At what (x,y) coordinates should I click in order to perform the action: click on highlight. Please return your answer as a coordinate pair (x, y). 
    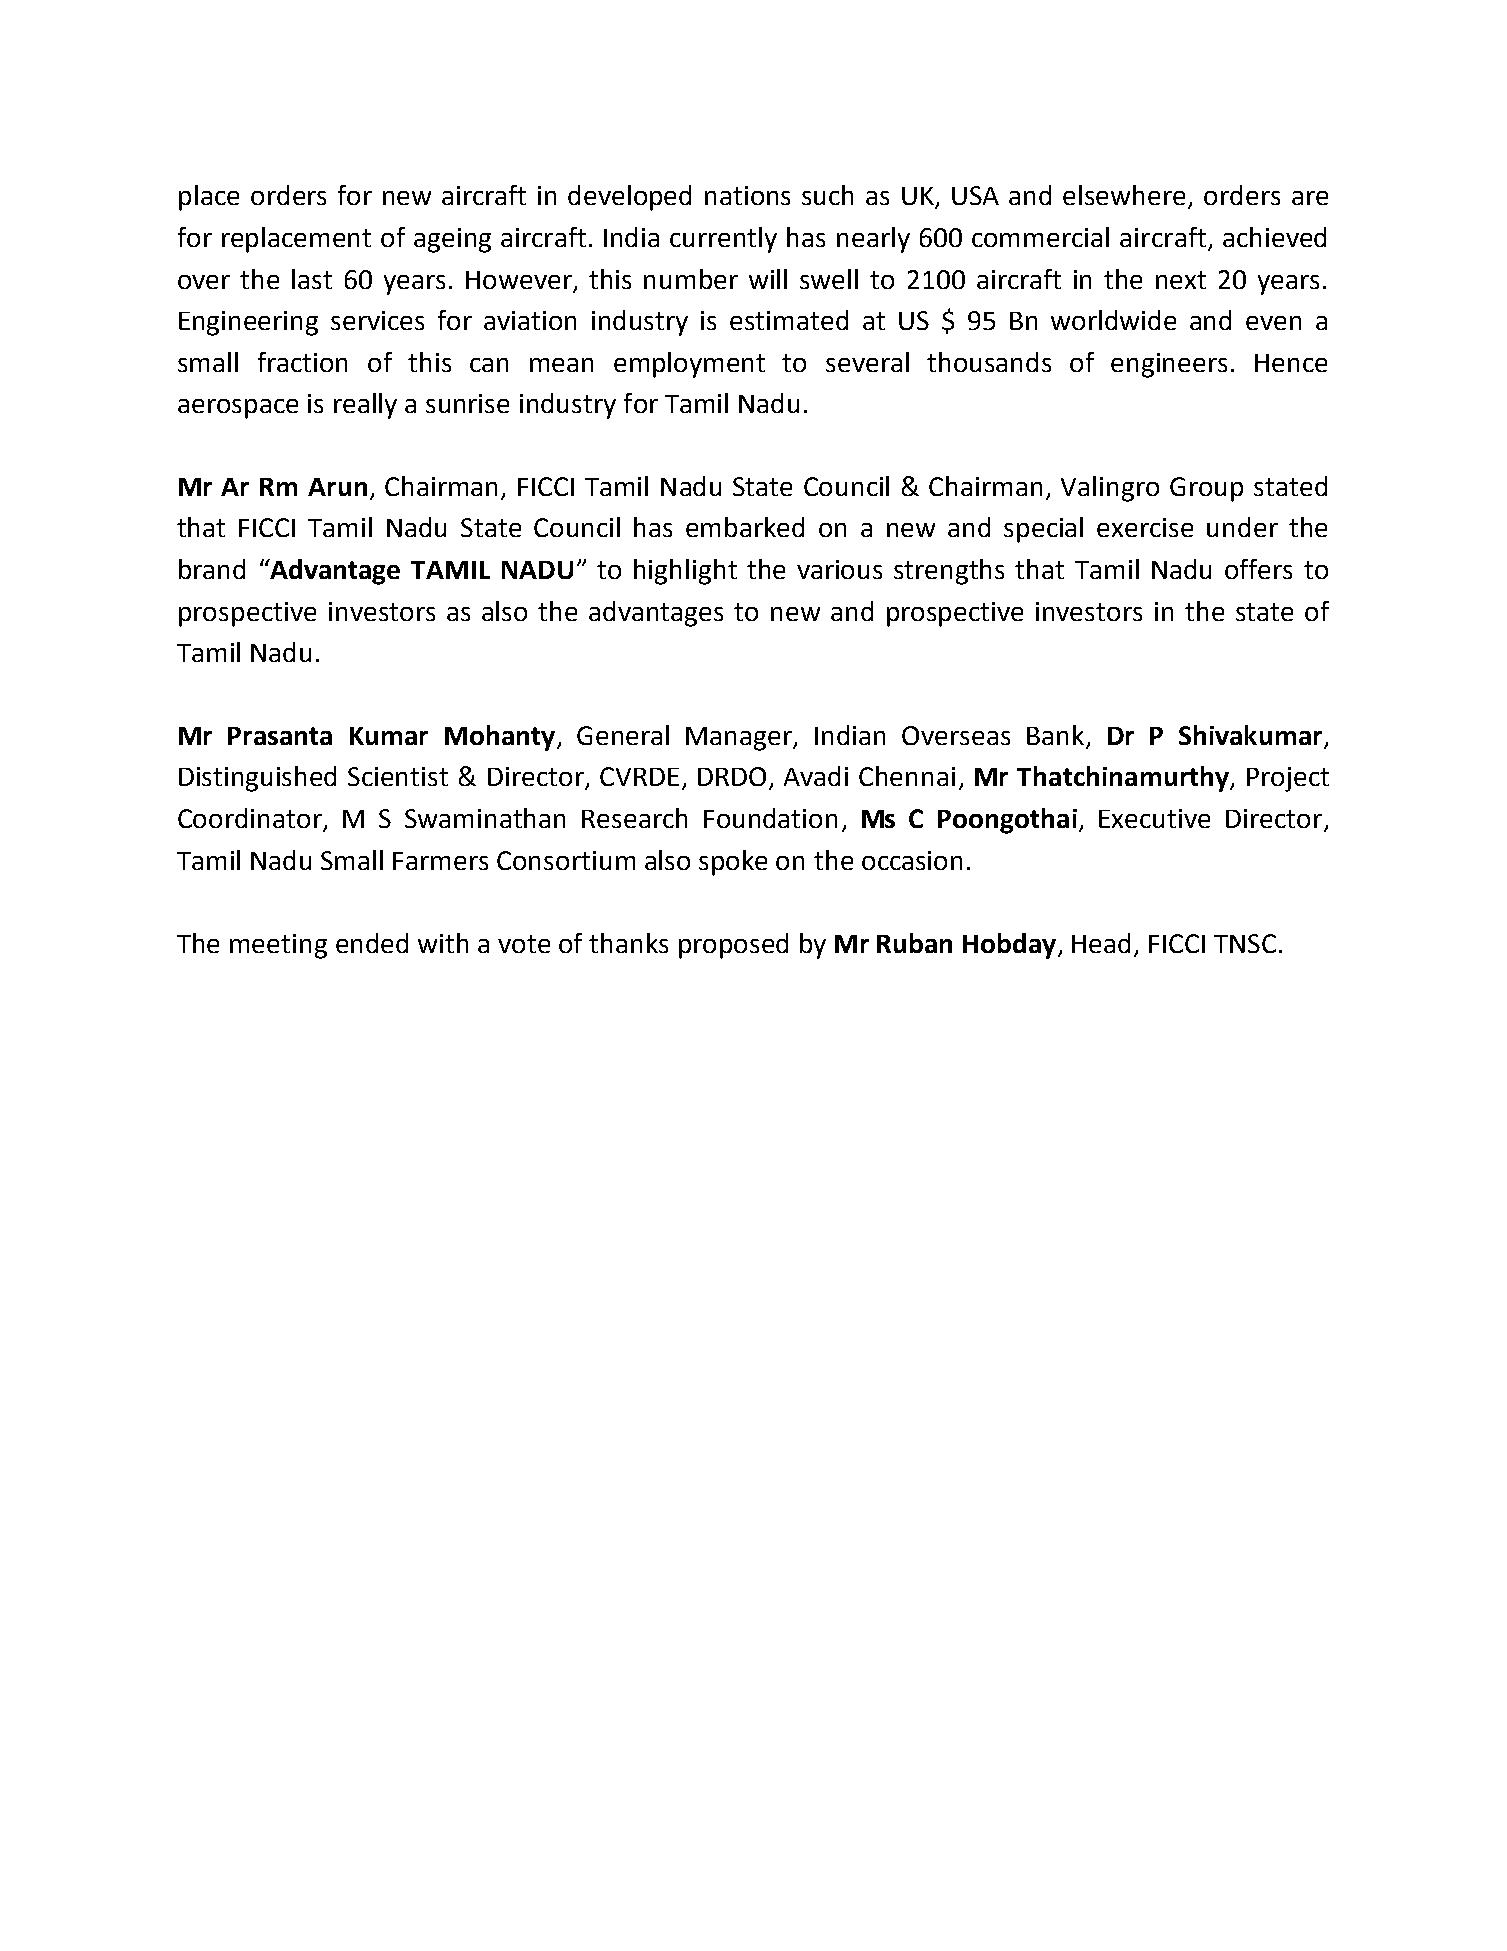
    Looking at the image, I should click on (685, 572).
